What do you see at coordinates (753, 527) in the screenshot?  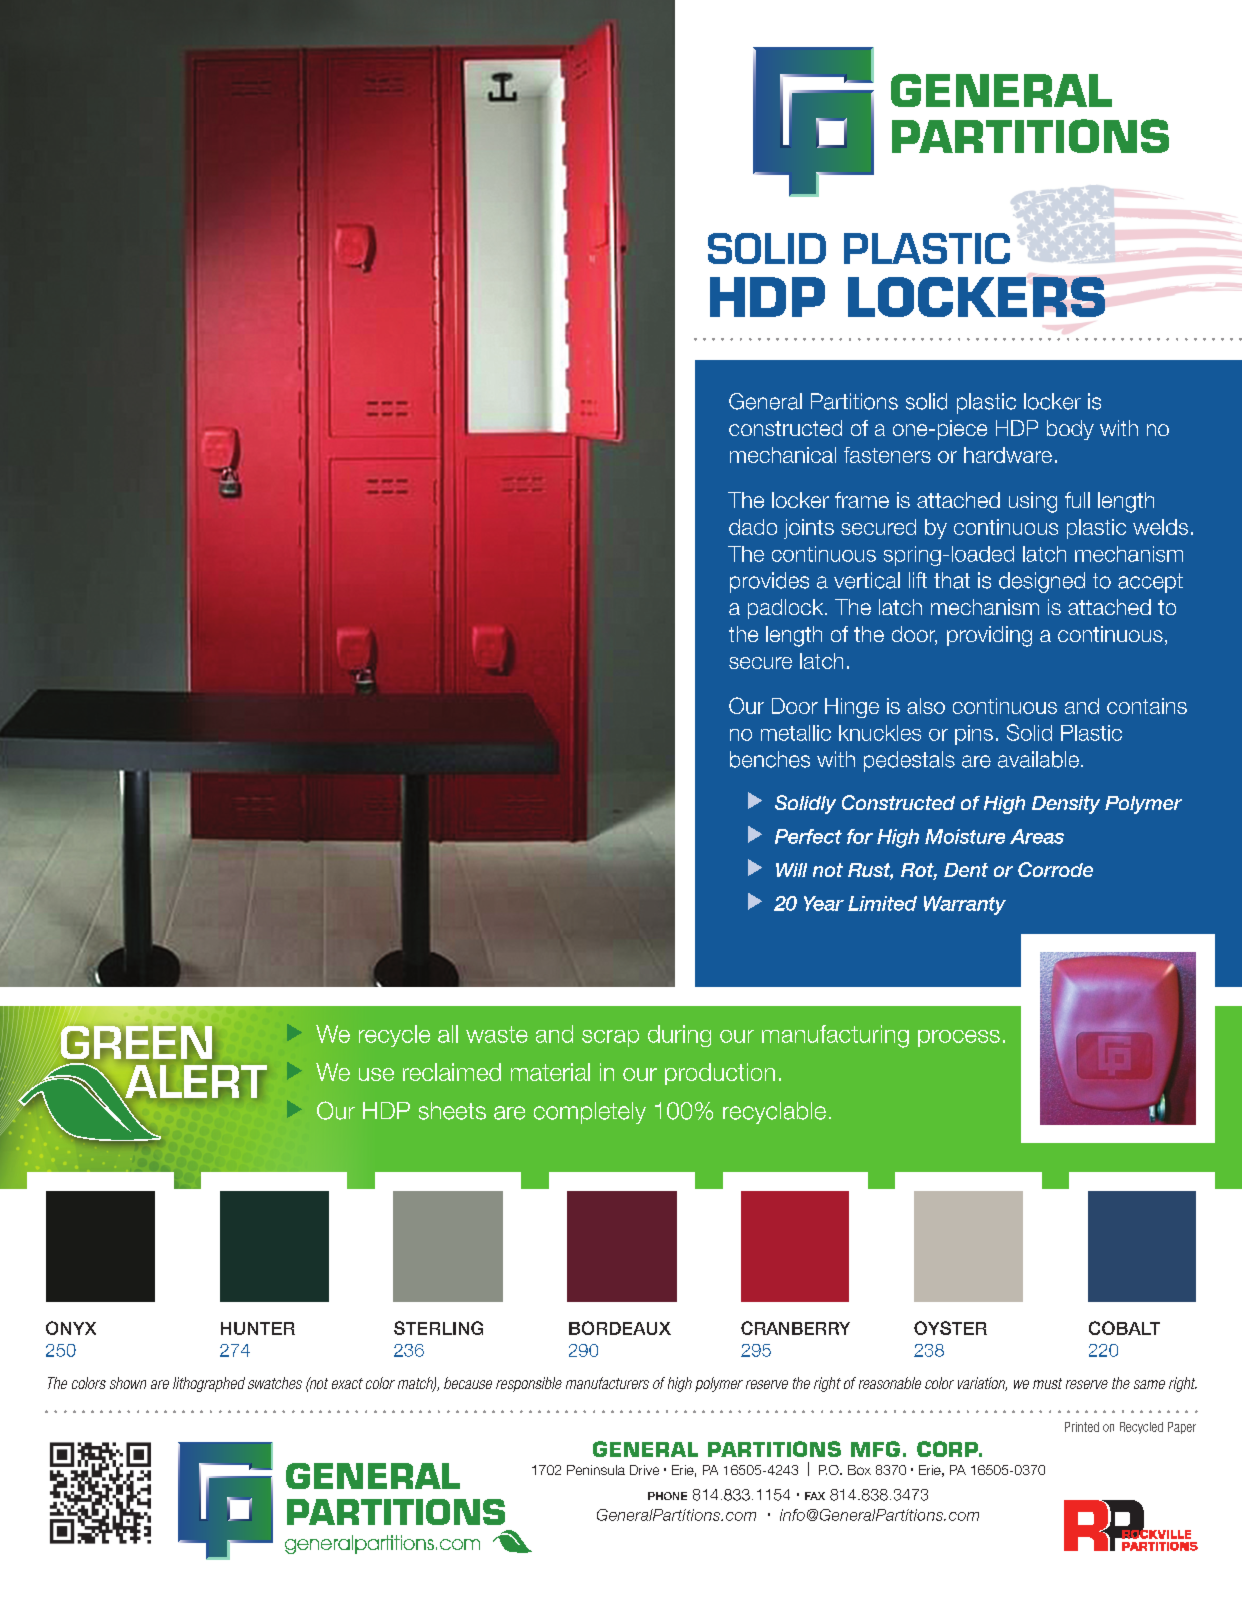 I see `dado` at bounding box center [753, 527].
